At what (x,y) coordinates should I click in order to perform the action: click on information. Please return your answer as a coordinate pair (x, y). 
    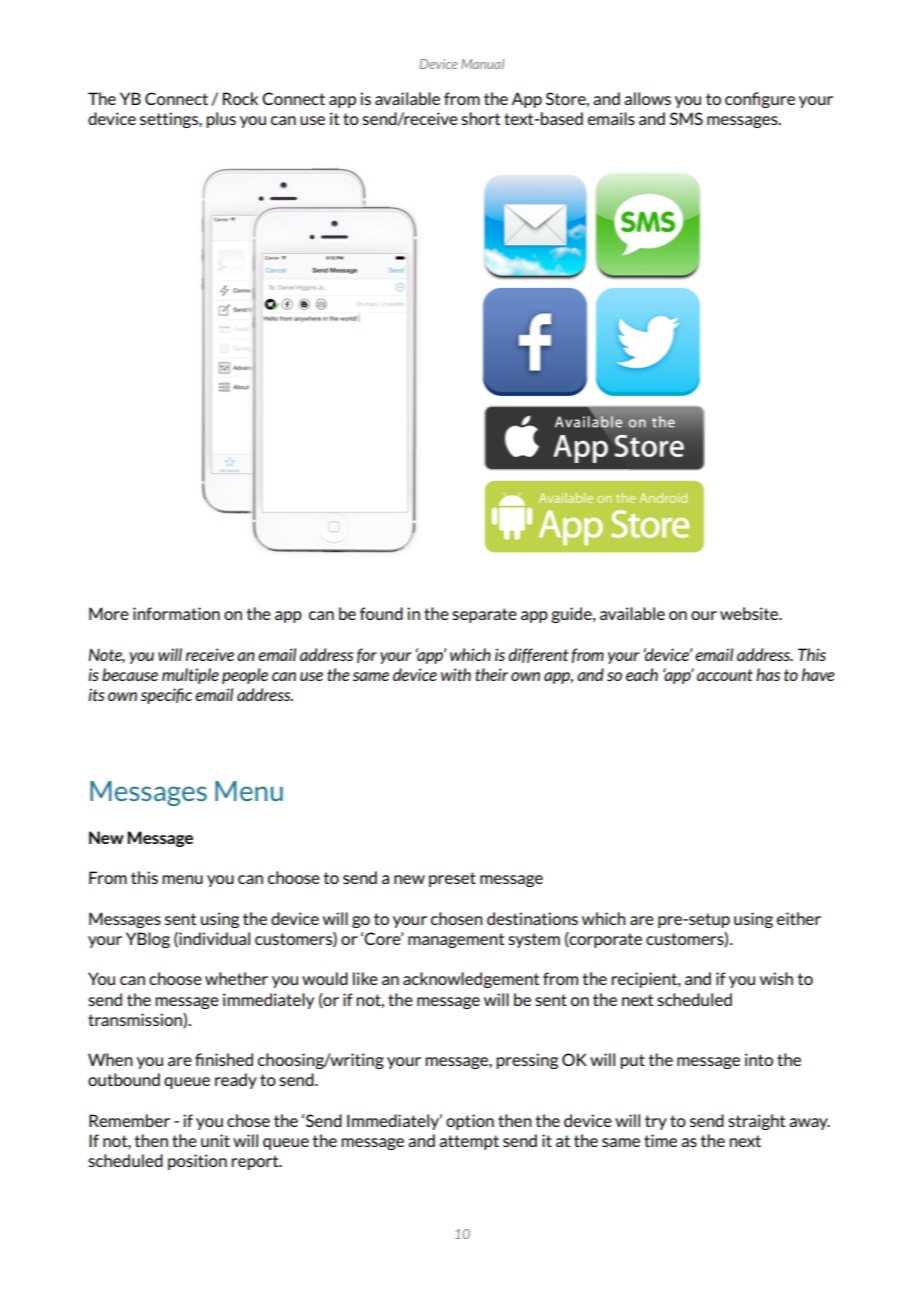
    Looking at the image, I should click on (176, 613).
